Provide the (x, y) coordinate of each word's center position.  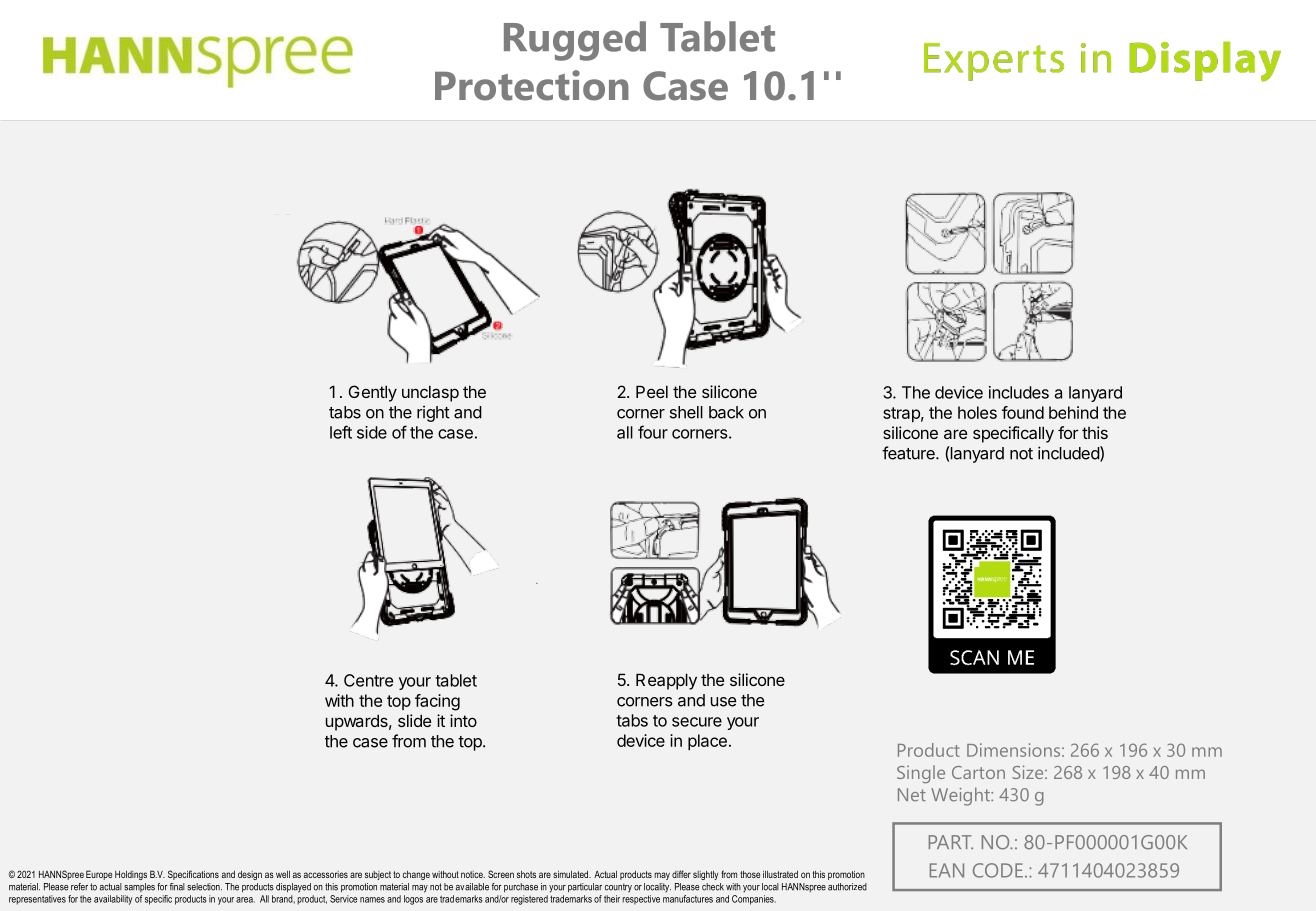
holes (977, 412)
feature (909, 453)
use (723, 702)
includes (1019, 392)
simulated (572, 874)
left (341, 432)
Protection (532, 85)
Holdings (131, 875)
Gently (373, 393)
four (653, 432)
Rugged (575, 41)
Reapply (666, 681)
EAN (947, 870)
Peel (652, 391)
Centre (368, 680)
